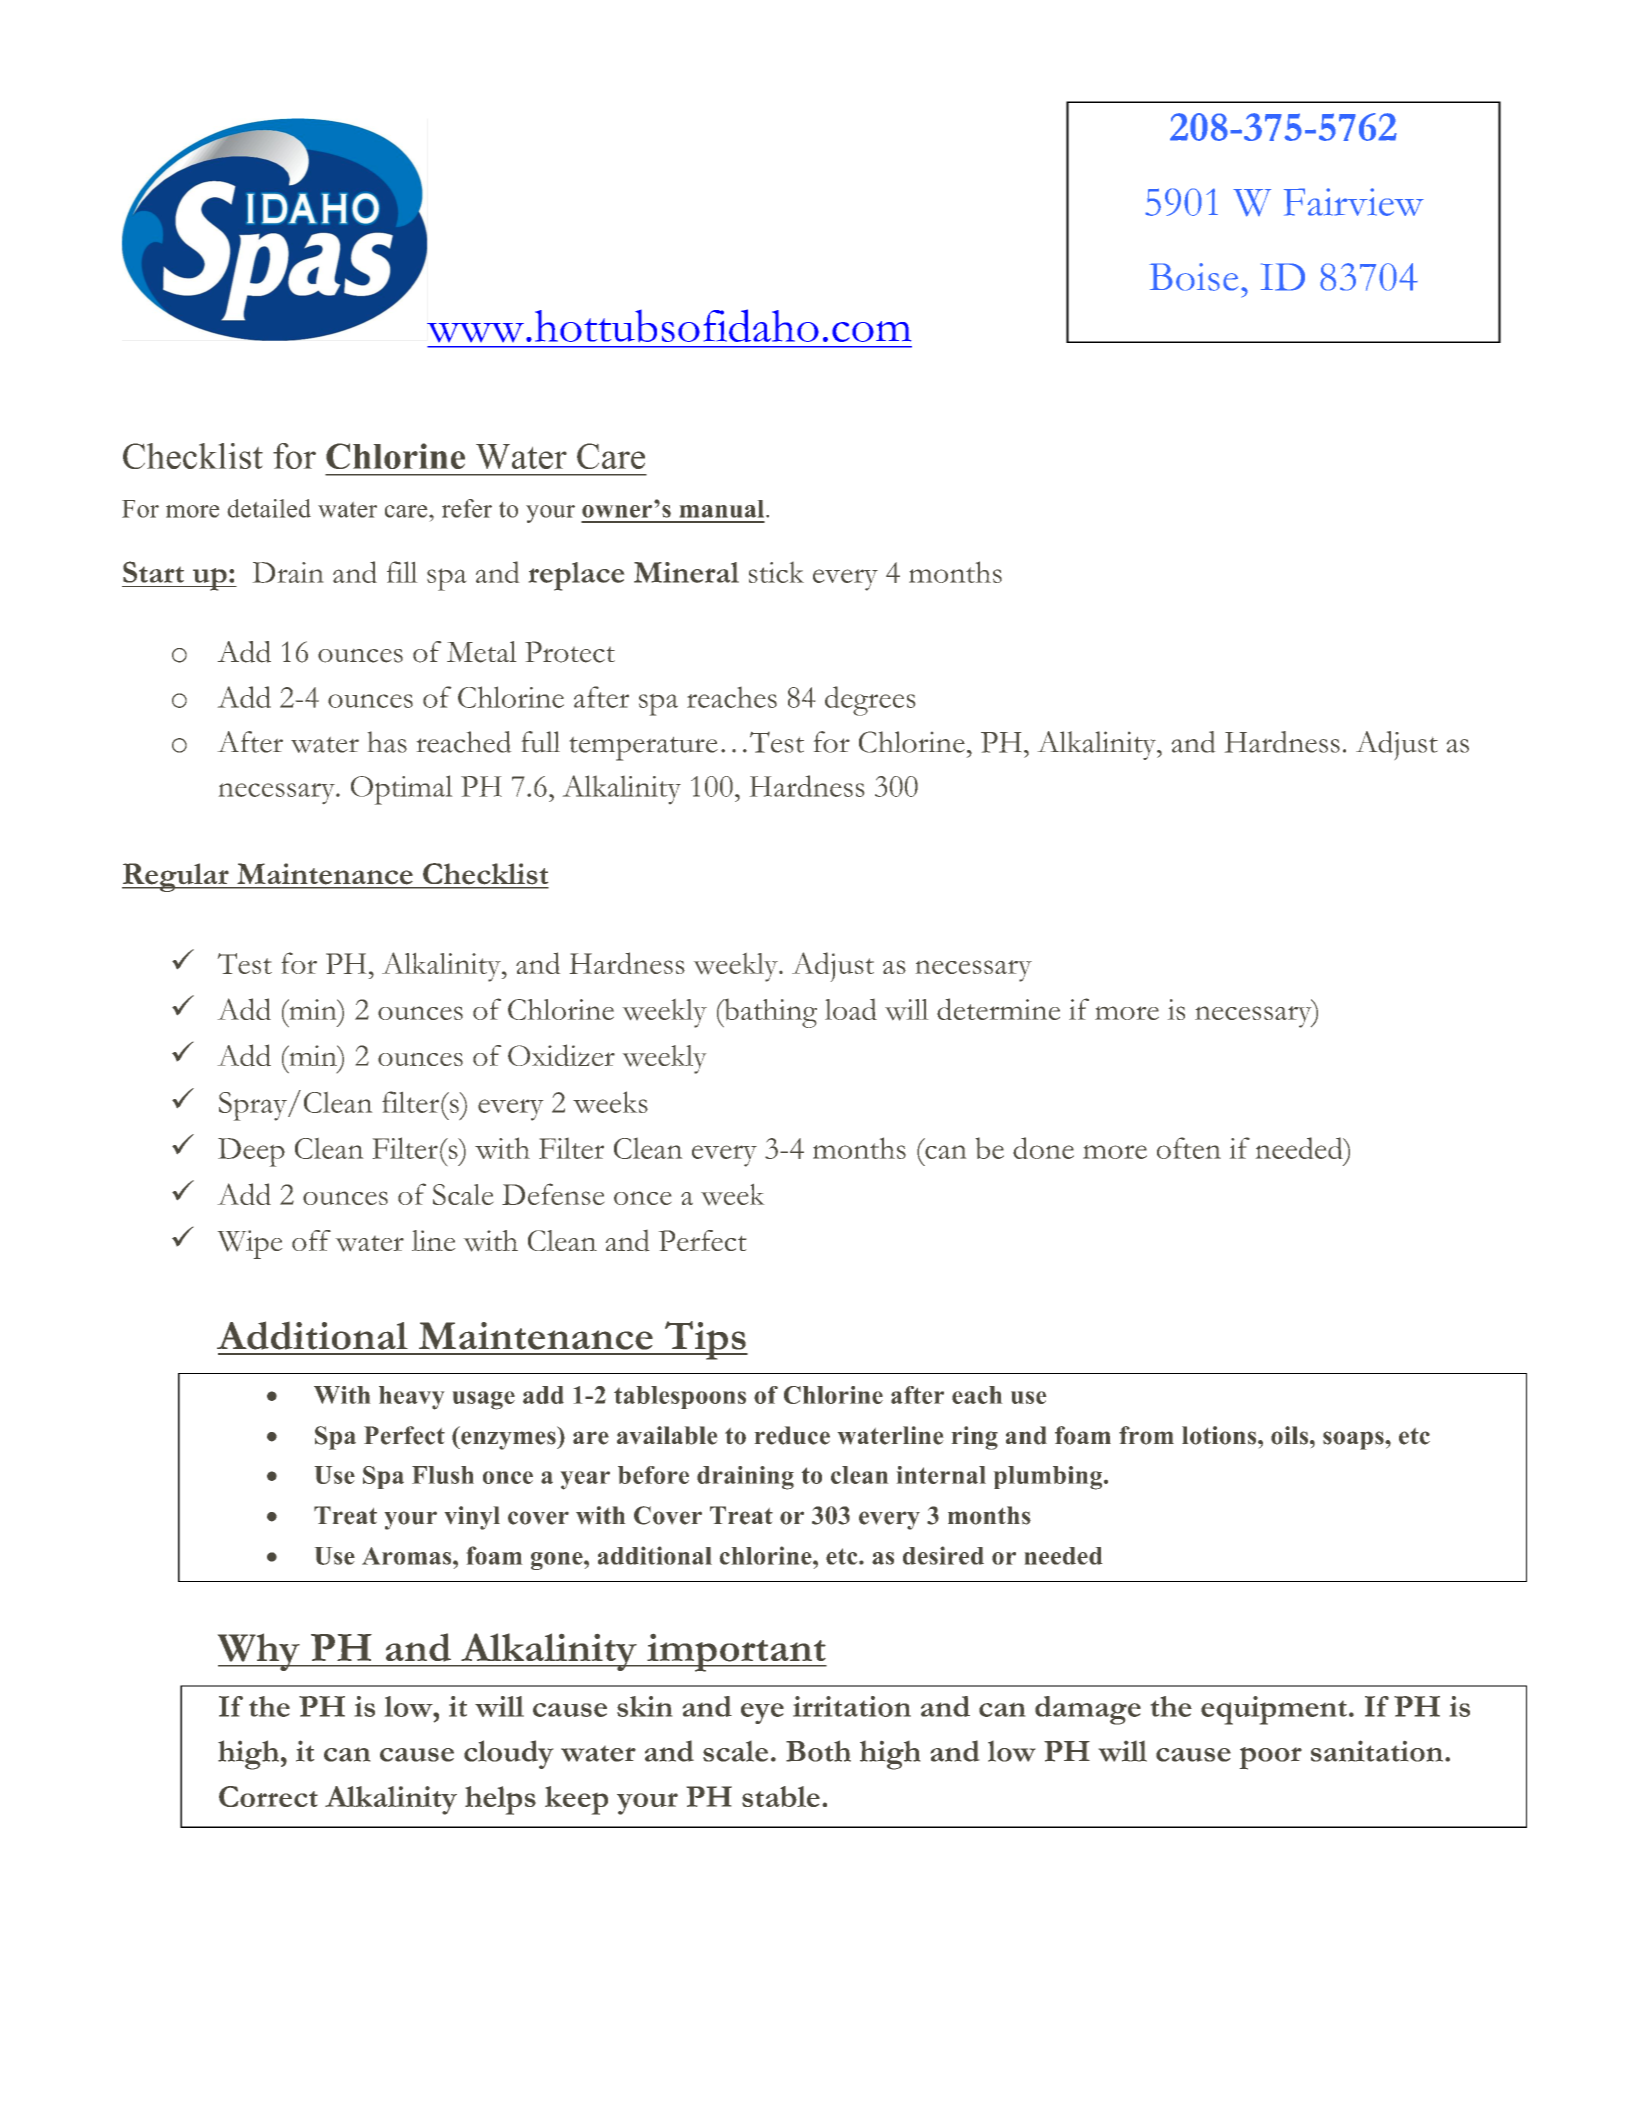 The width and height of the screenshot is (1632, 2112). I want to click on lotions, so click(1220, 1435).
